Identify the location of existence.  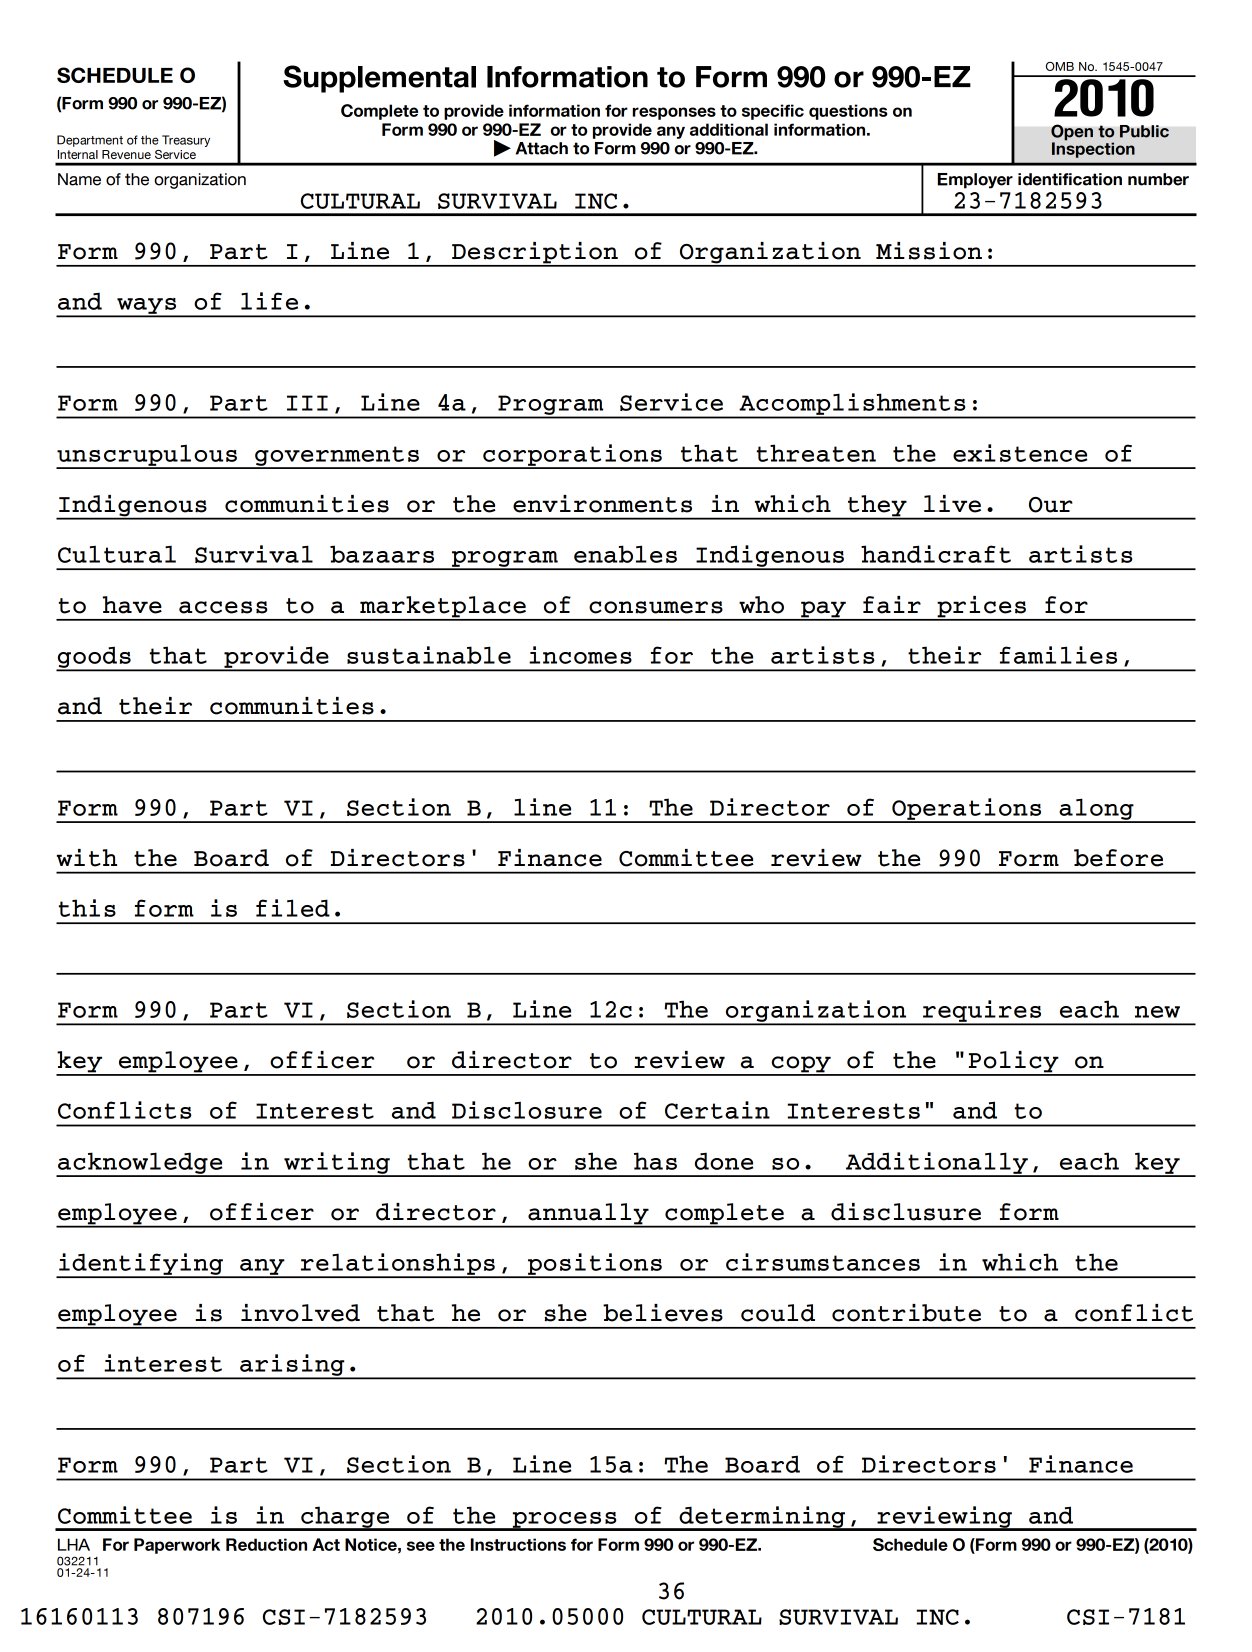
(1020, 453).
